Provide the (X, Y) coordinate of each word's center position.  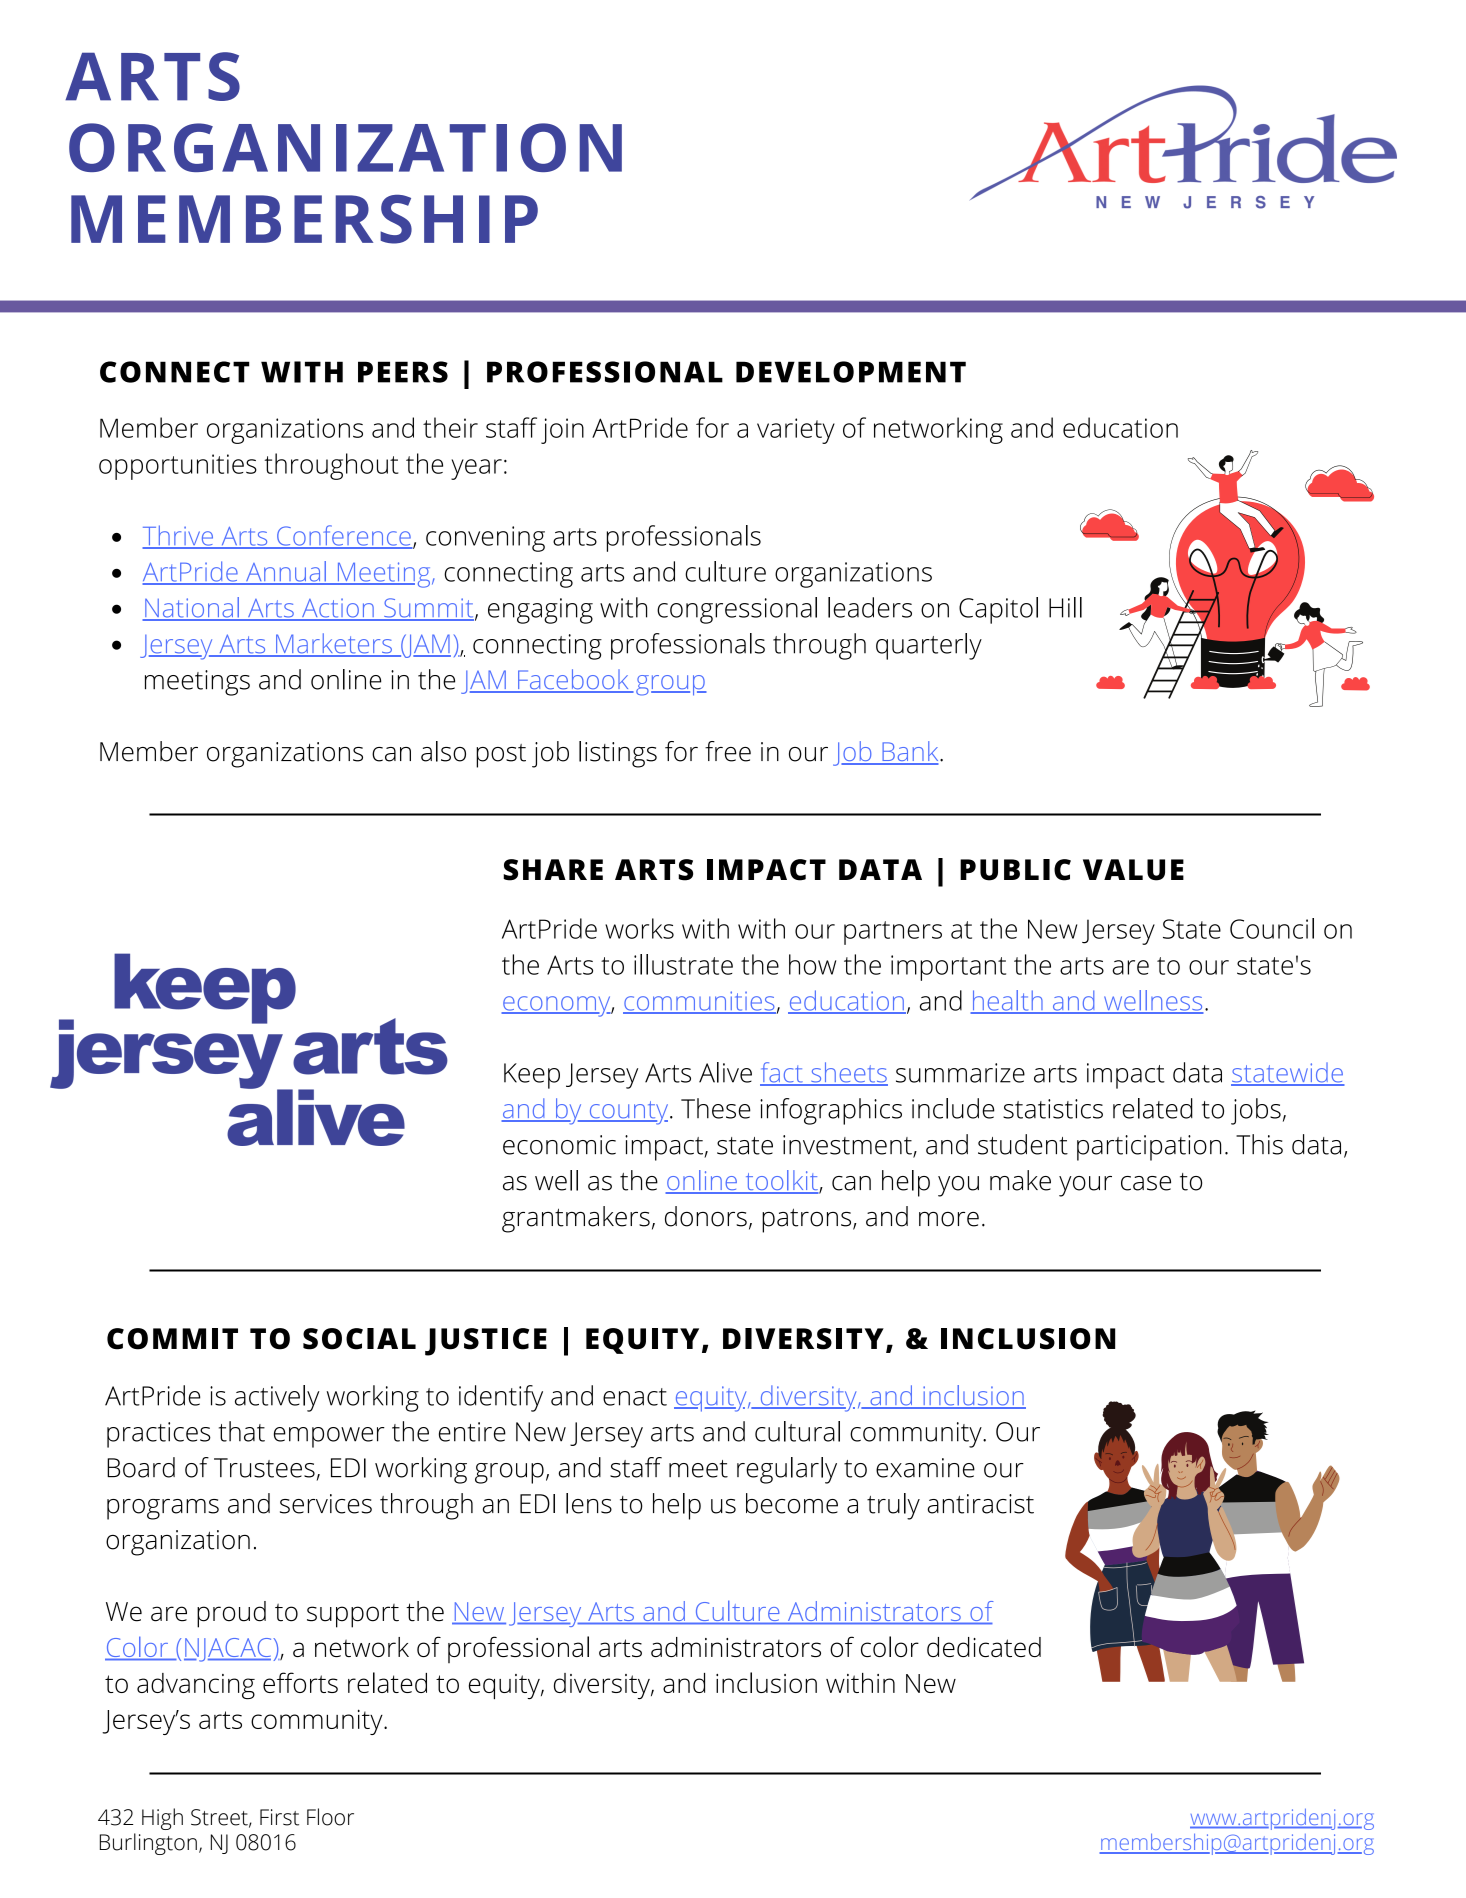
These (716, 1108)
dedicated (984, 1647)
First (279, 1817)
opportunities (178, 467)
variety (796, 431)
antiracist (980, 1504)
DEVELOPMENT (851, 372)
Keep (532, 1076)
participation (1149, 1148)
